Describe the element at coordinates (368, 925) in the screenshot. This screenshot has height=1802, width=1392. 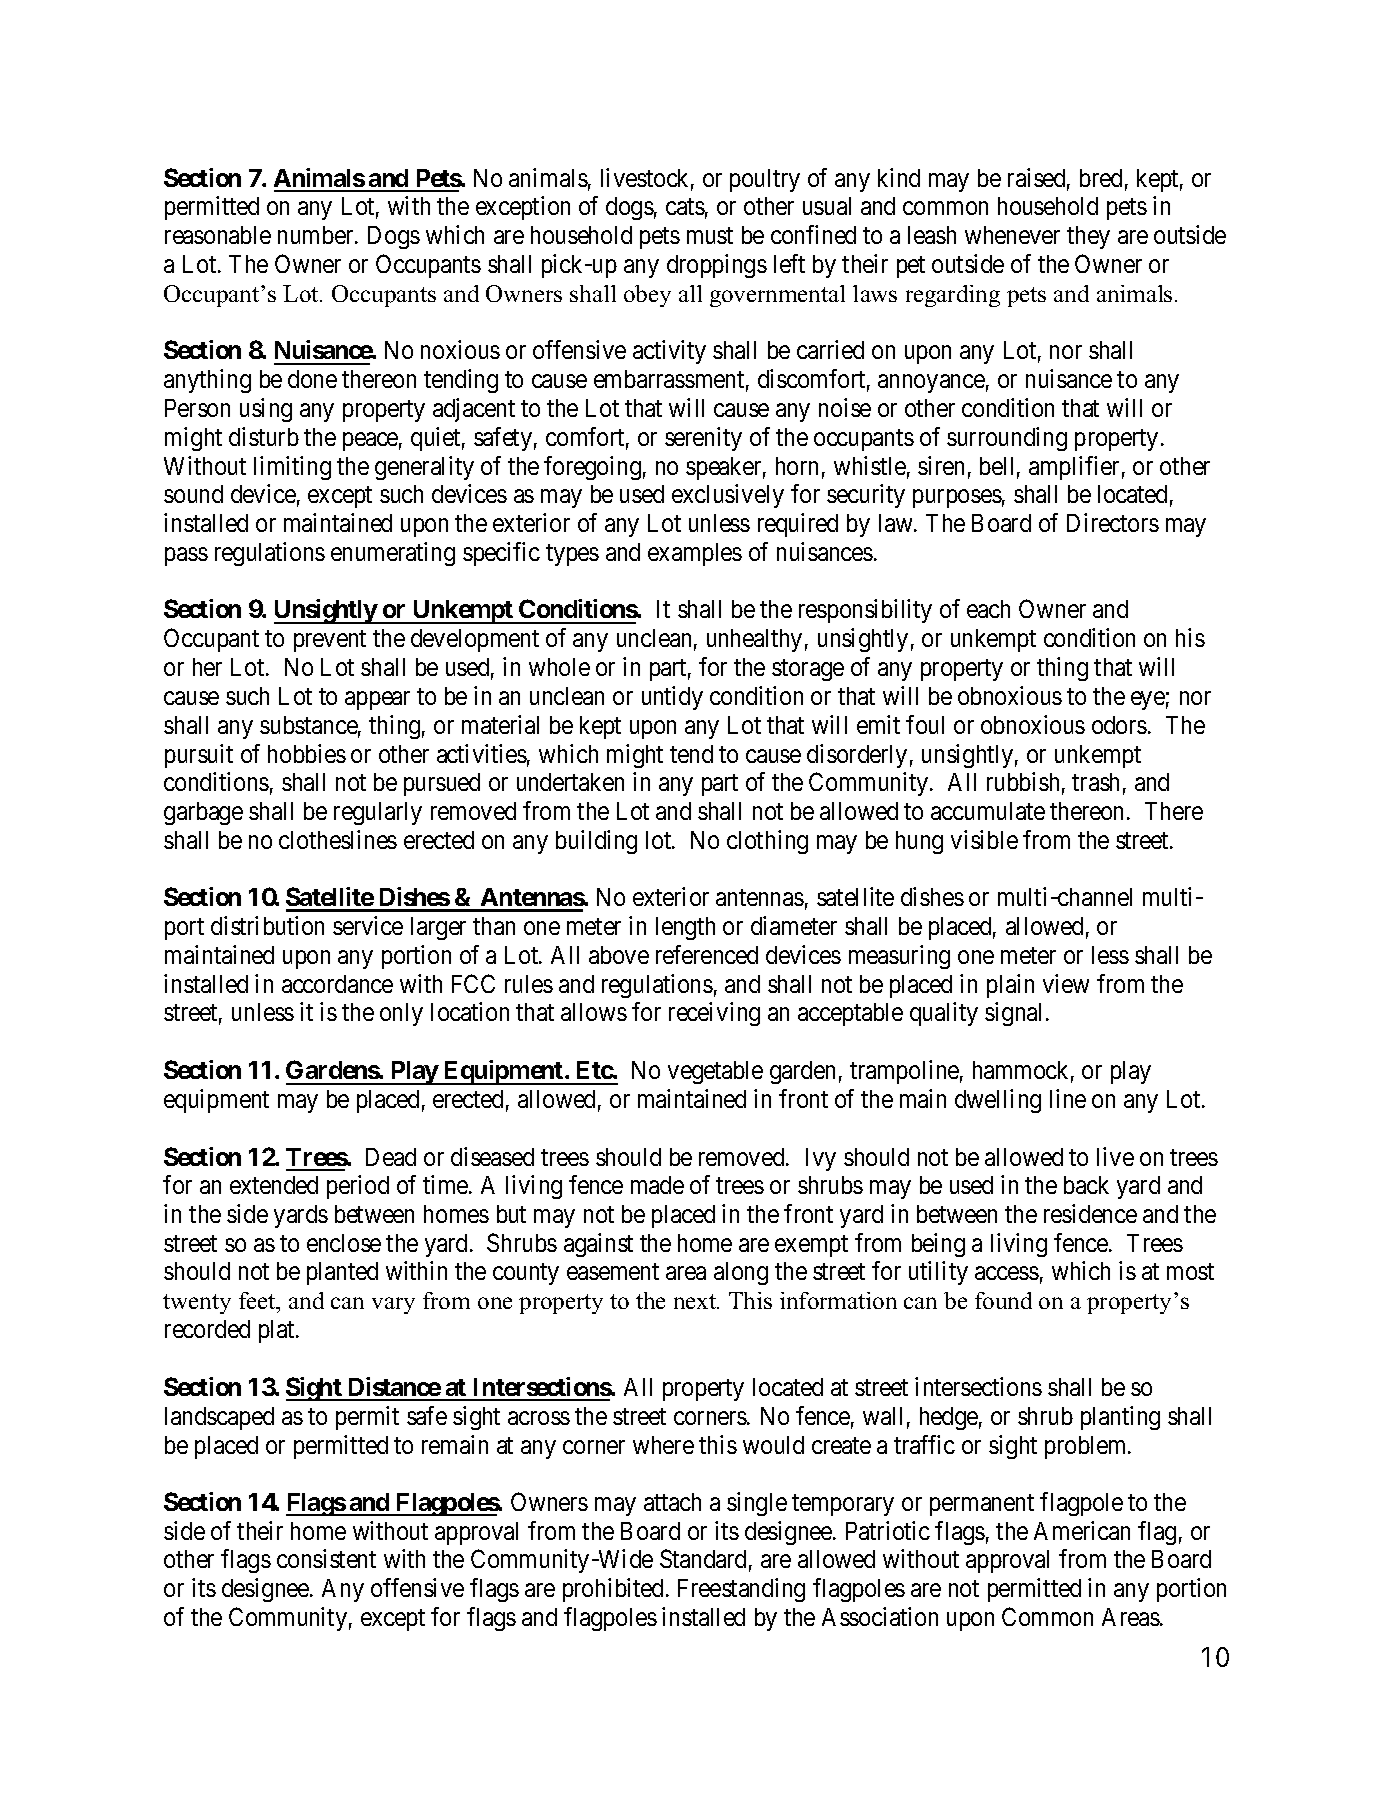
I see `service` at that location.
